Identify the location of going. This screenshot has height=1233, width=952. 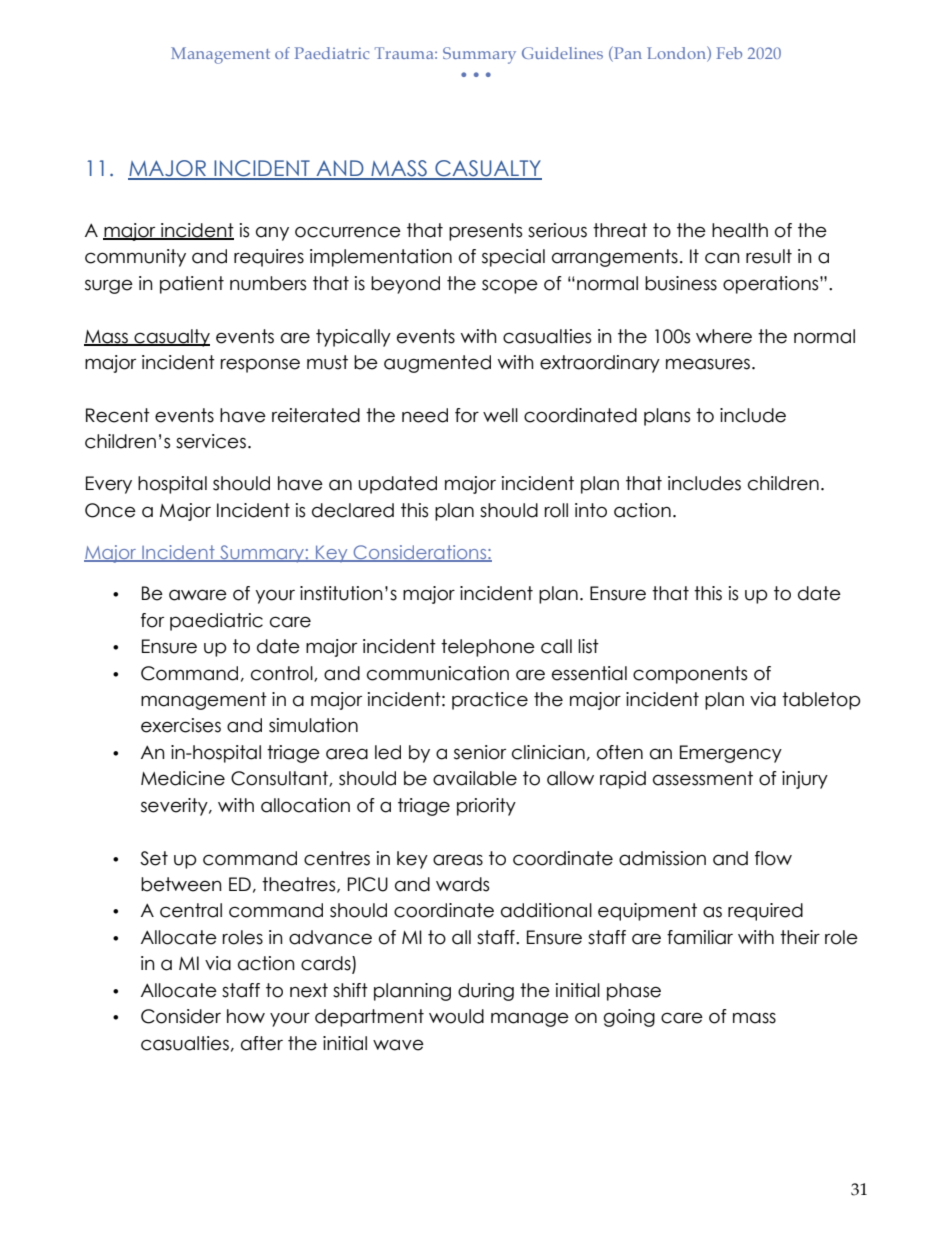
(629, 1018).
